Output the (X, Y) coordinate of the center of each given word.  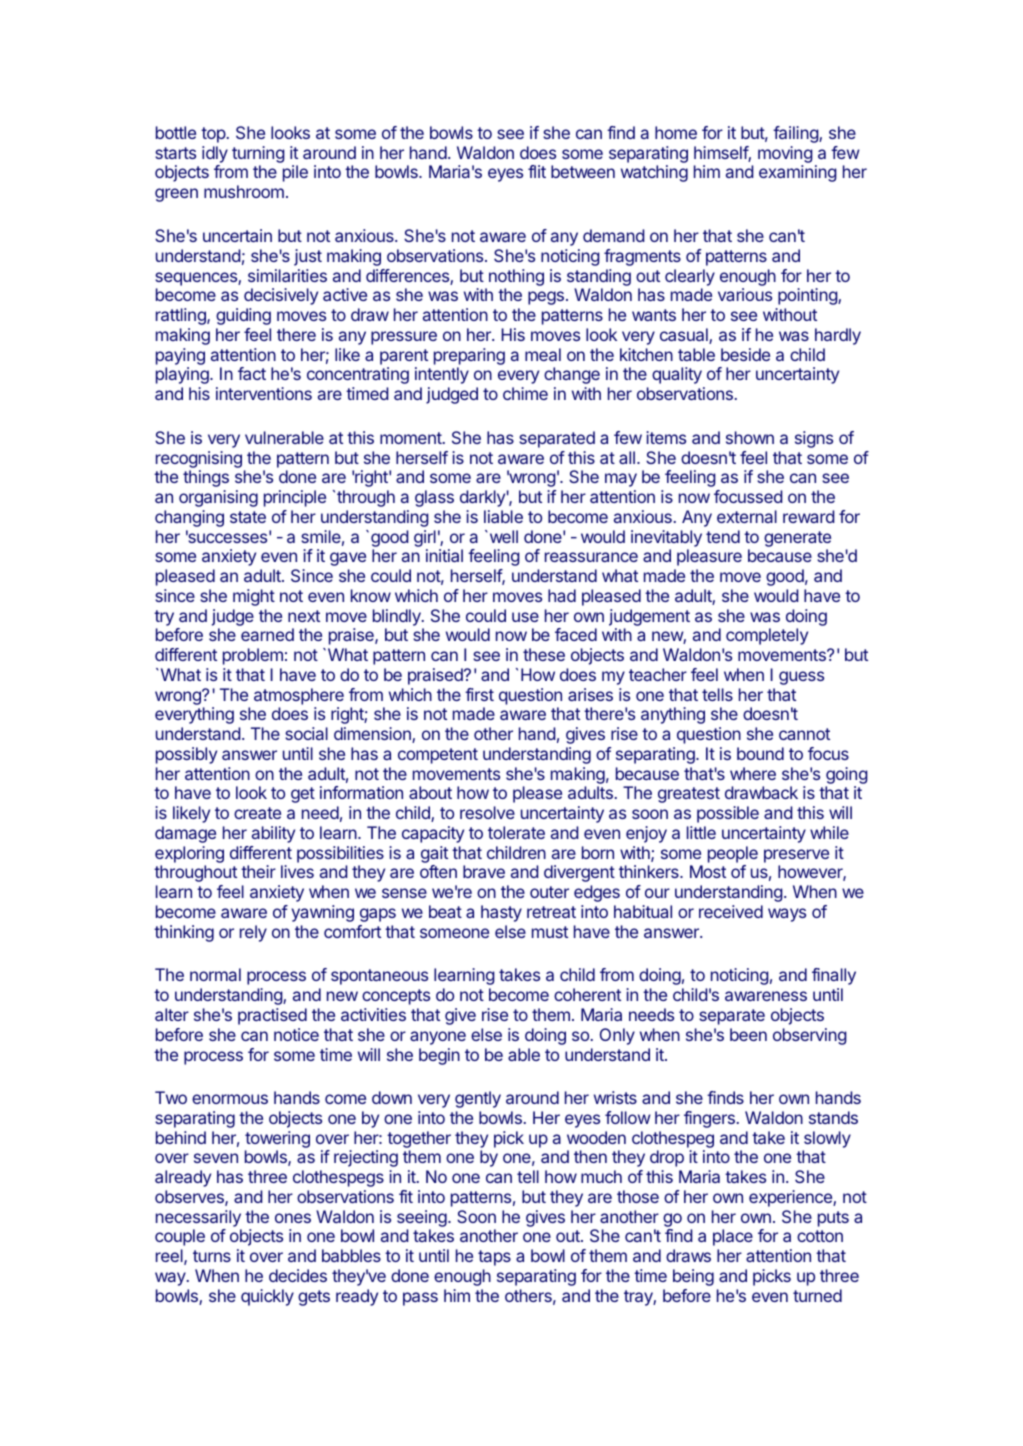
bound (760, 753)
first (479, 694)
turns (212, 1256)
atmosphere (299, 696)
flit (537, 171)
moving (785, 156)
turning (258, 156)
